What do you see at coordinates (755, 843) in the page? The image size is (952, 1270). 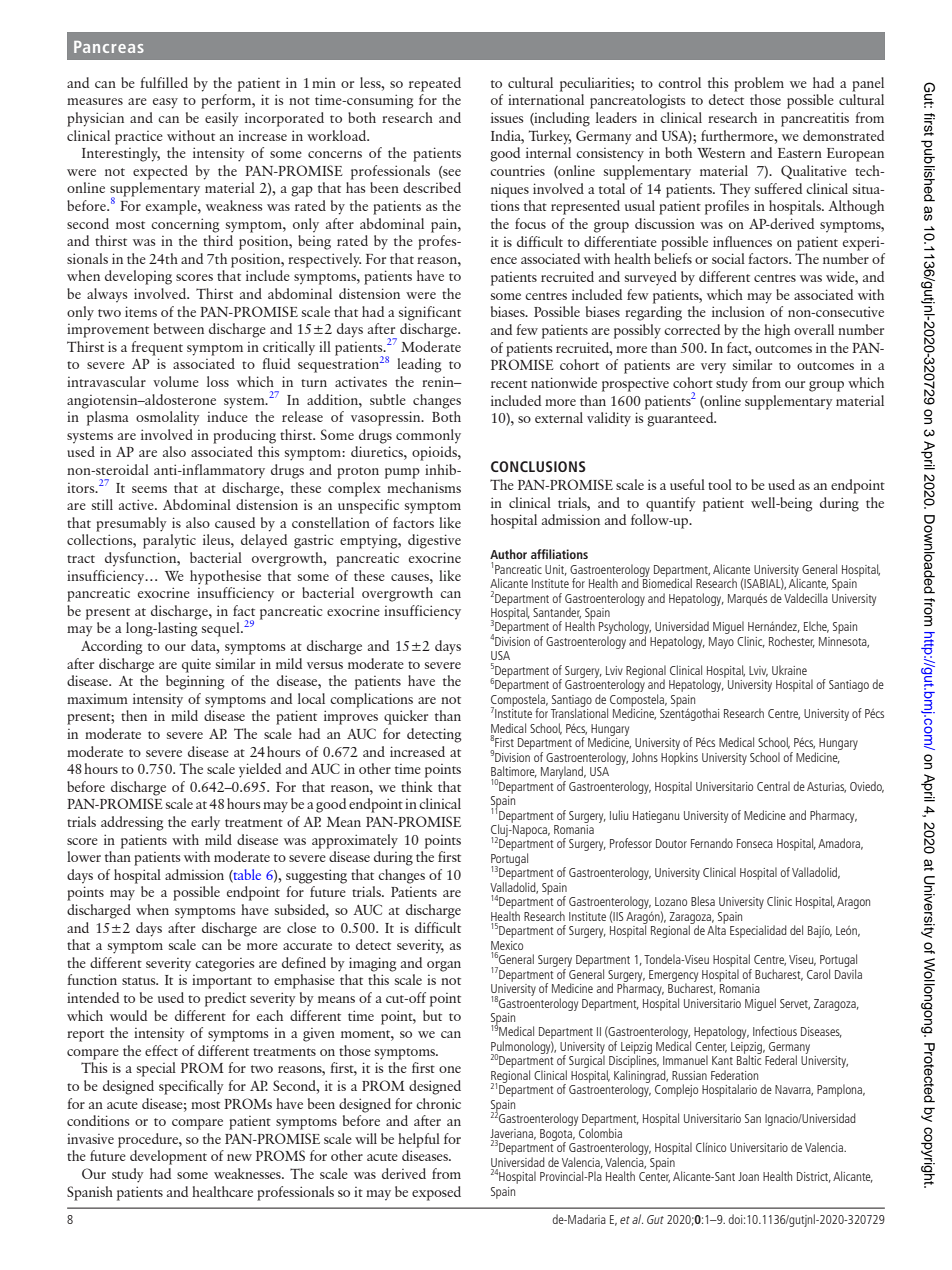 I see `Fonseca` at bounding box center [755, 843].
